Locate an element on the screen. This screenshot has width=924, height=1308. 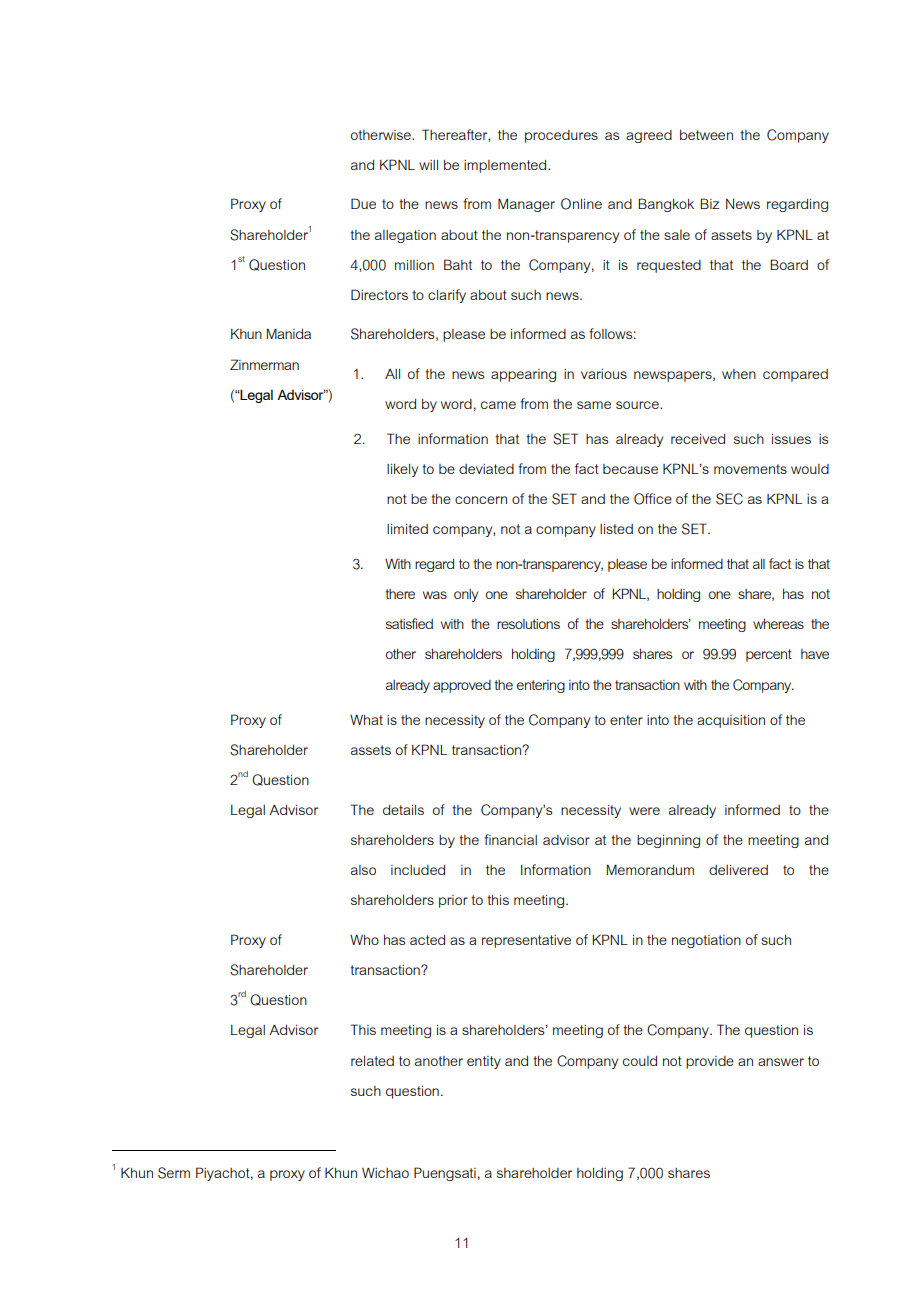
provide is located at coordinates (710, 1062).
